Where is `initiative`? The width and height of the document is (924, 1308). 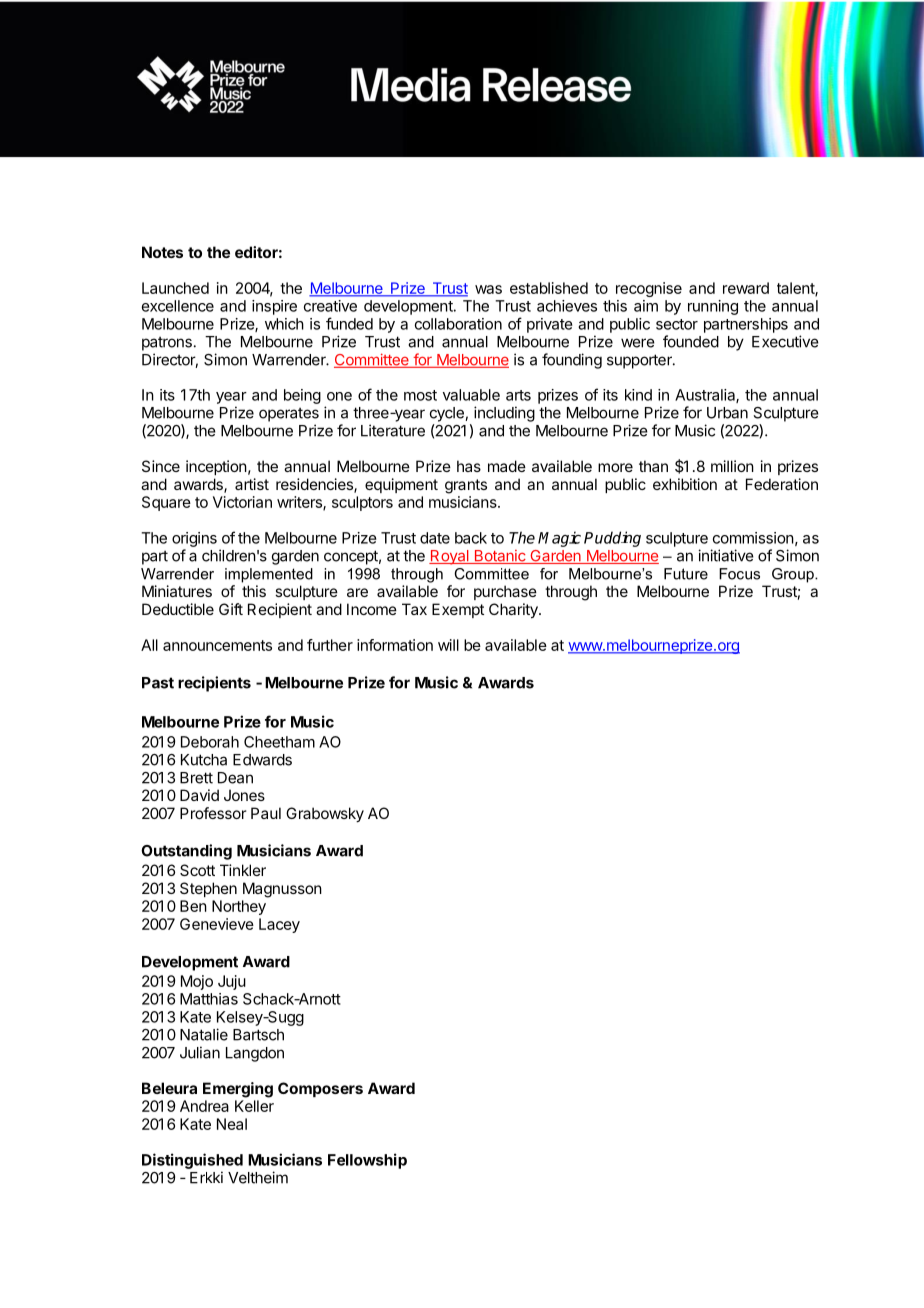
initiative is located at coordinates (726, 555).
